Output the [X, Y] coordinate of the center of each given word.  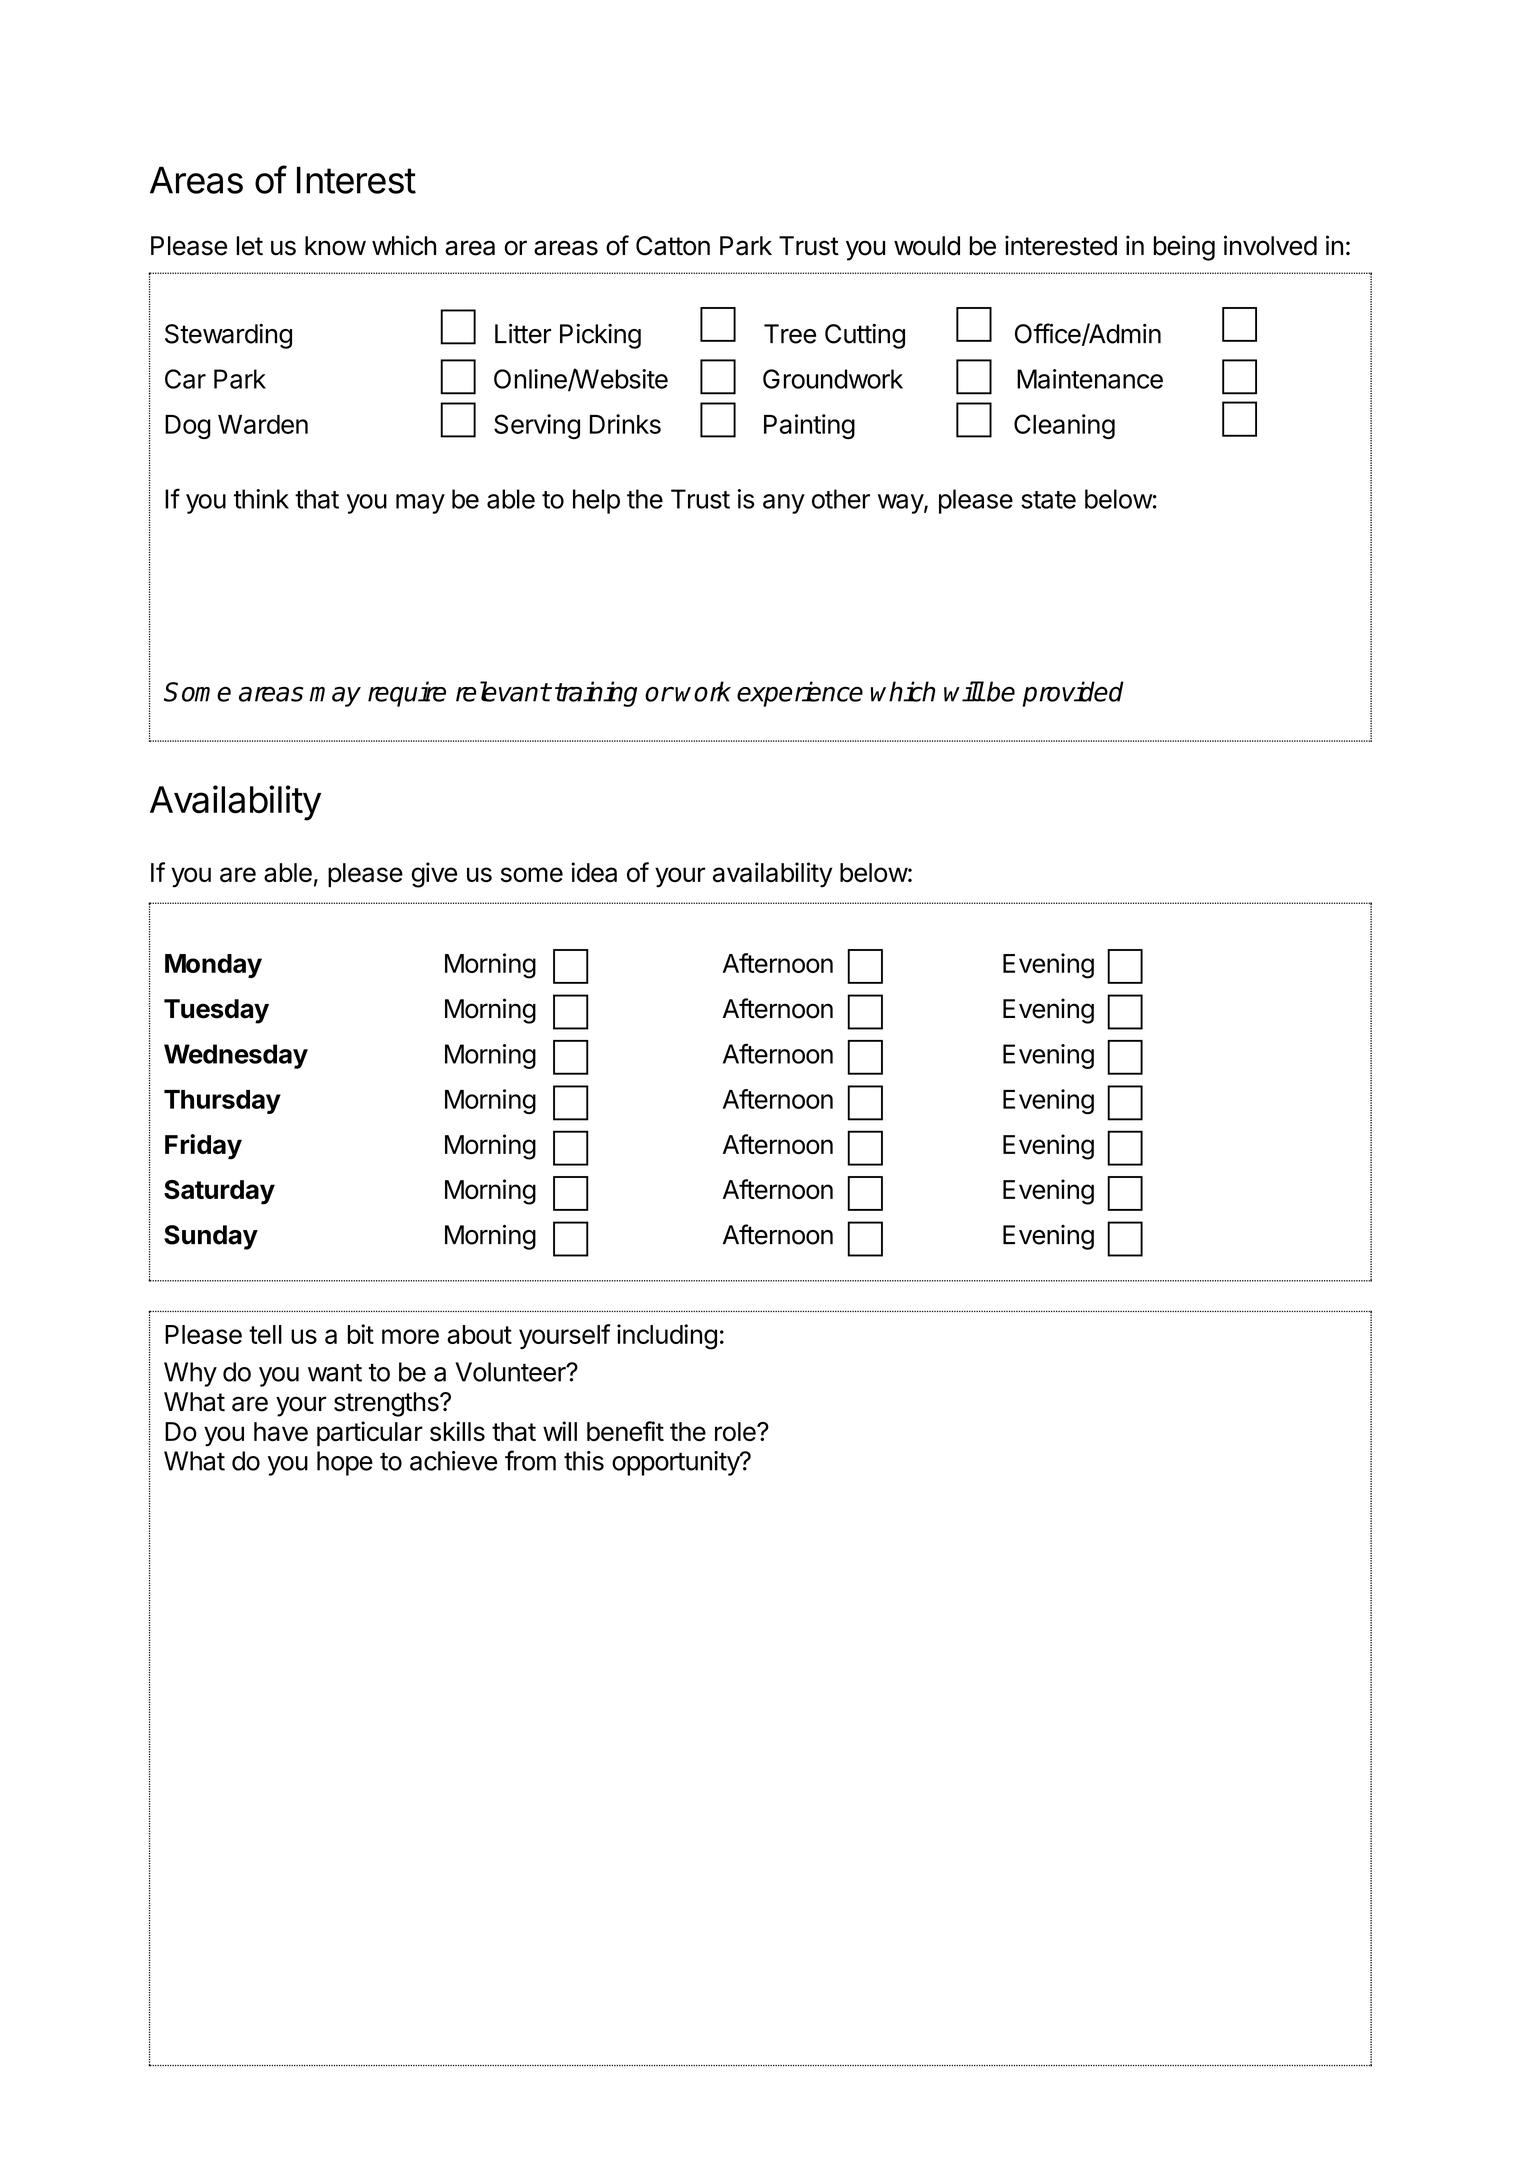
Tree [790, 334]
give [434, 875]
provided [1073, 694]
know [335, 246]
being [1184, 248]
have [281, 1432]
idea [594, 872]
